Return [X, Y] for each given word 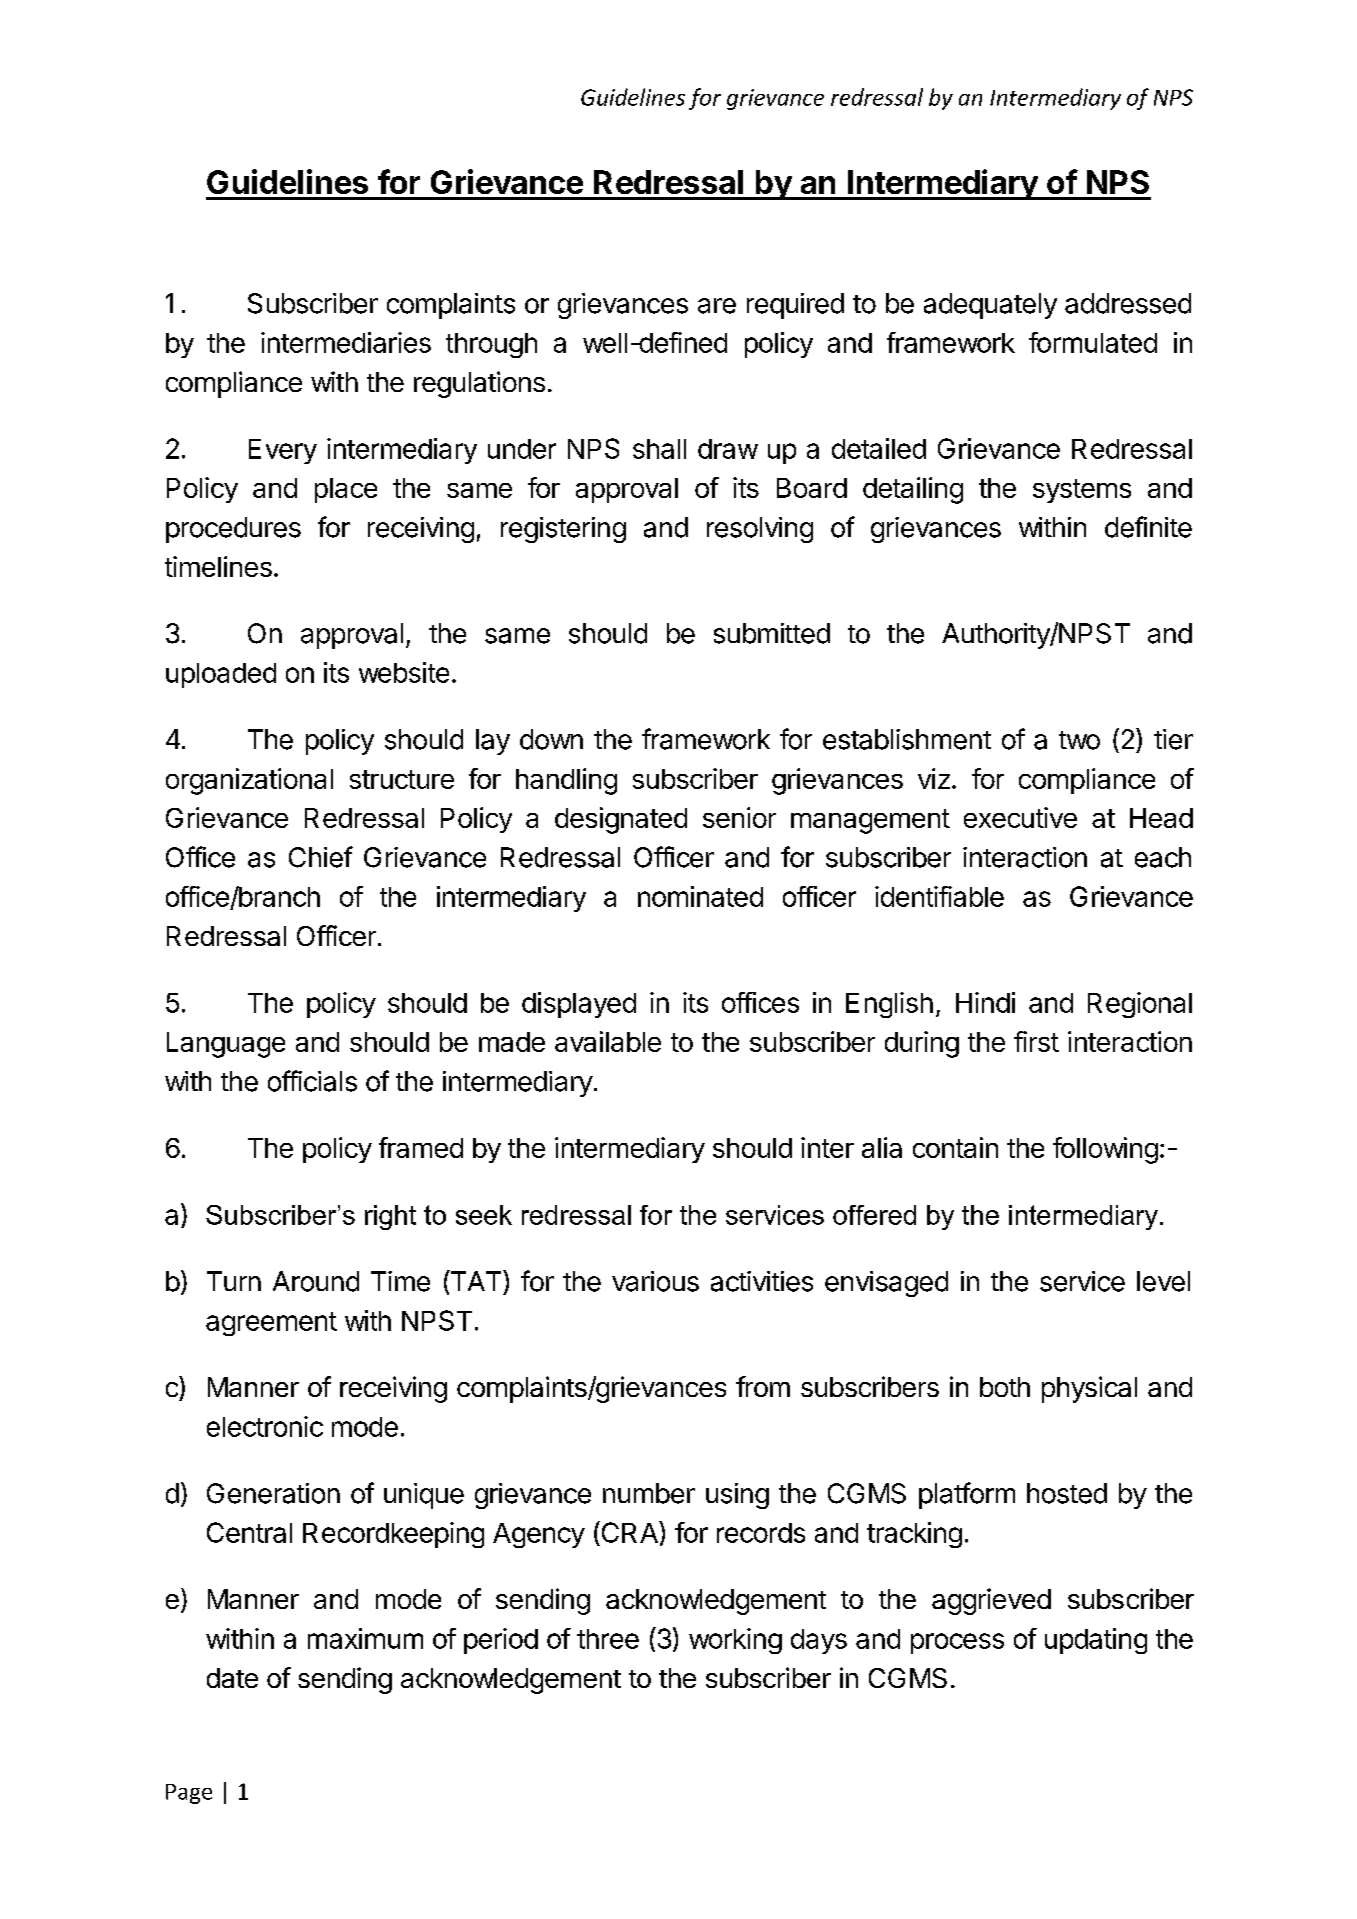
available [608, 1041]
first [1036, 1041]
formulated [1093, 342]
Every [283, 451]
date [232, 1678]
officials [312, 1081]
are [717, 306]
